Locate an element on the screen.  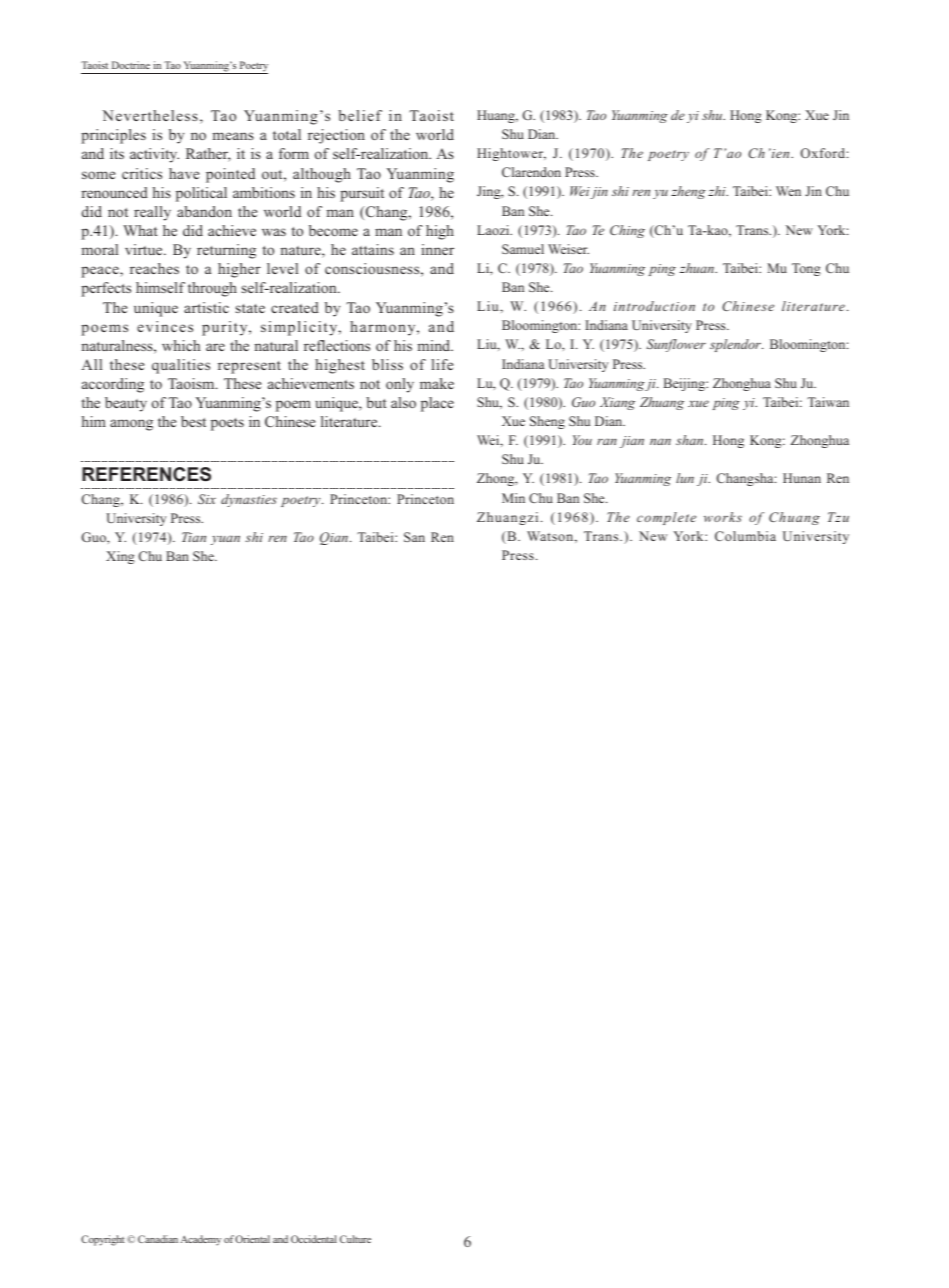
Hunan is located at coordinates (802, 478).
